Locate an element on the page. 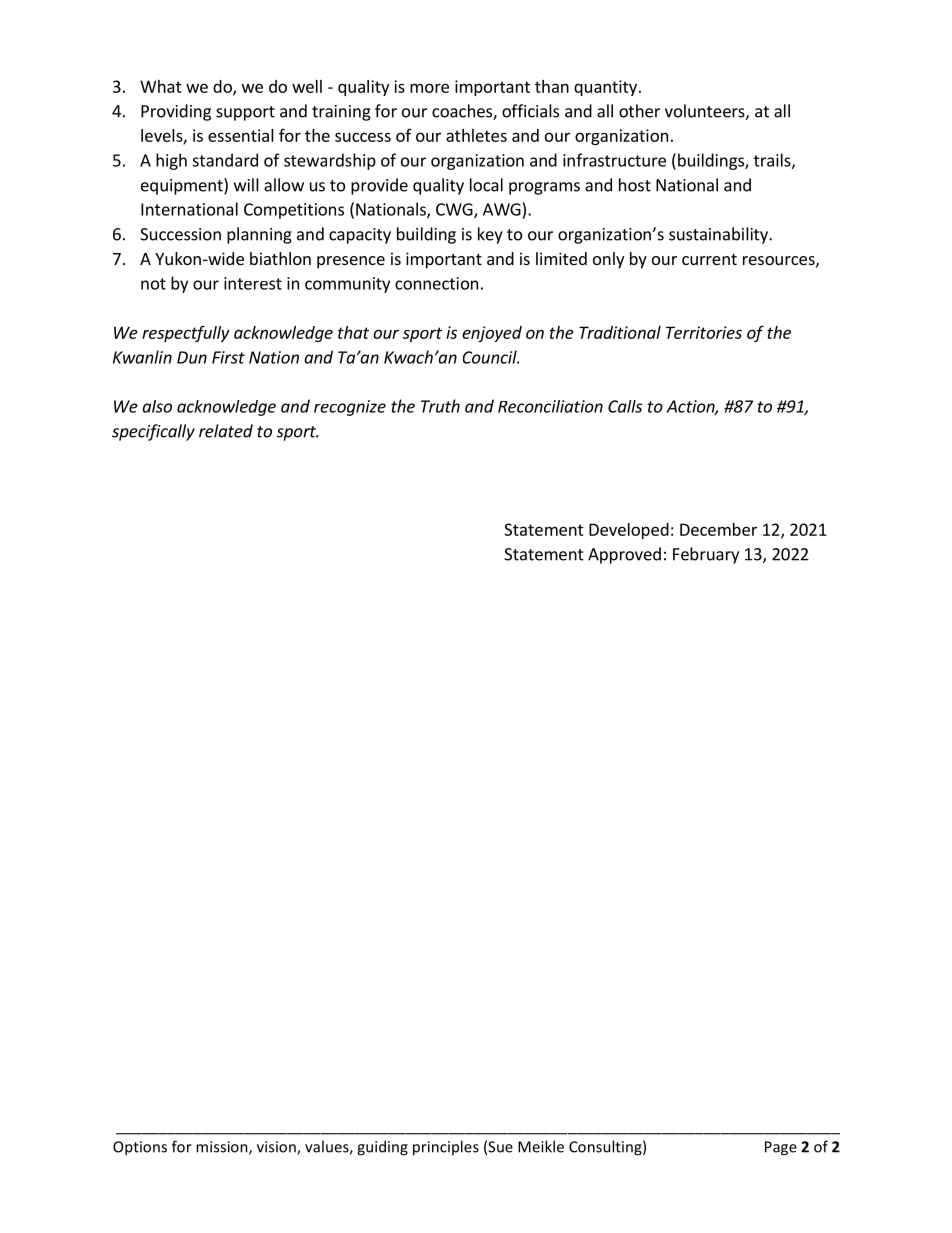 The height and width of the page is (1233, 952). Truth is located at coordinates (440, 406).
